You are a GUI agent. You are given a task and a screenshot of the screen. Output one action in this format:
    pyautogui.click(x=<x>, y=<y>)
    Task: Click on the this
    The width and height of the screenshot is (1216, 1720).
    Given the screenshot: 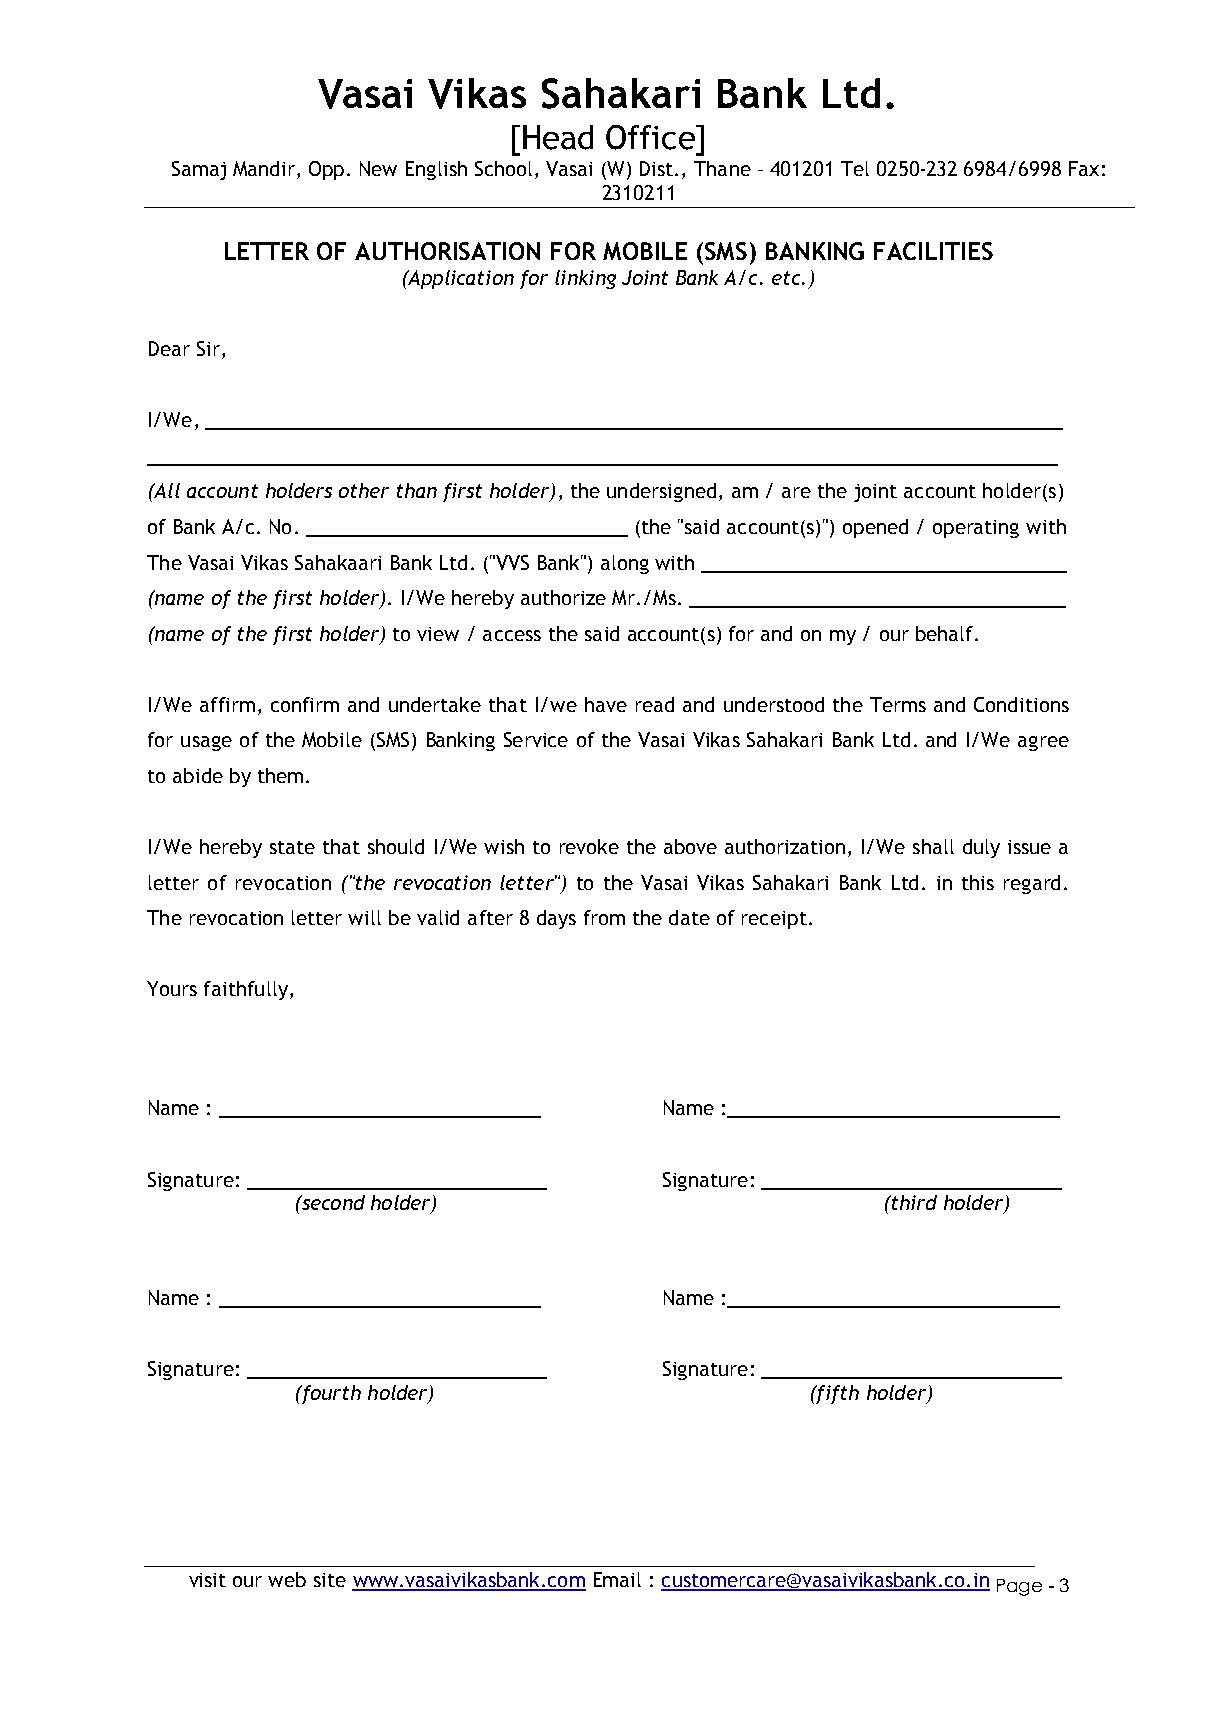 What is the action you would take?
    pyautogui.click(x=978, y=882)
